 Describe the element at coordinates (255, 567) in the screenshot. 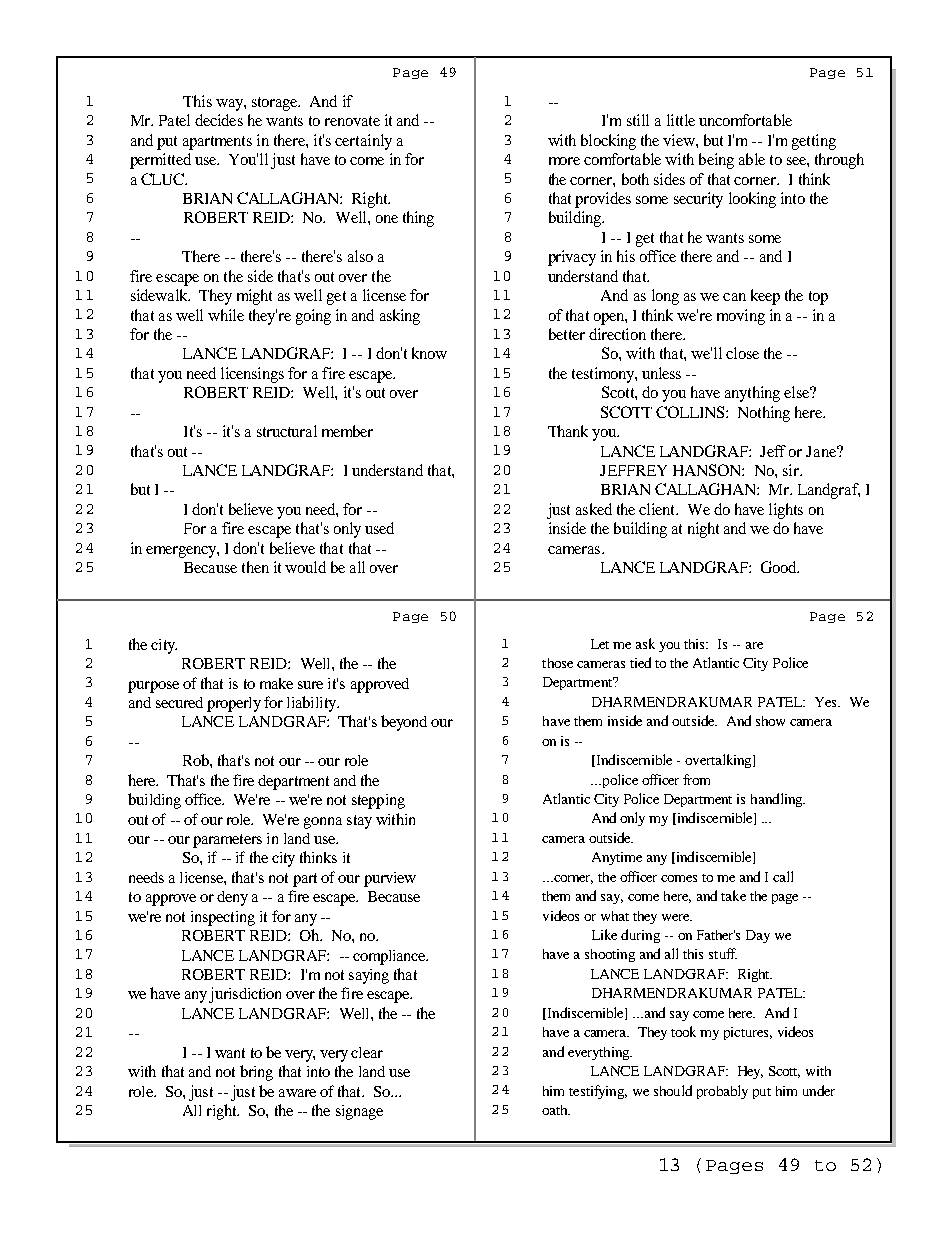

I see `then` at that location.
